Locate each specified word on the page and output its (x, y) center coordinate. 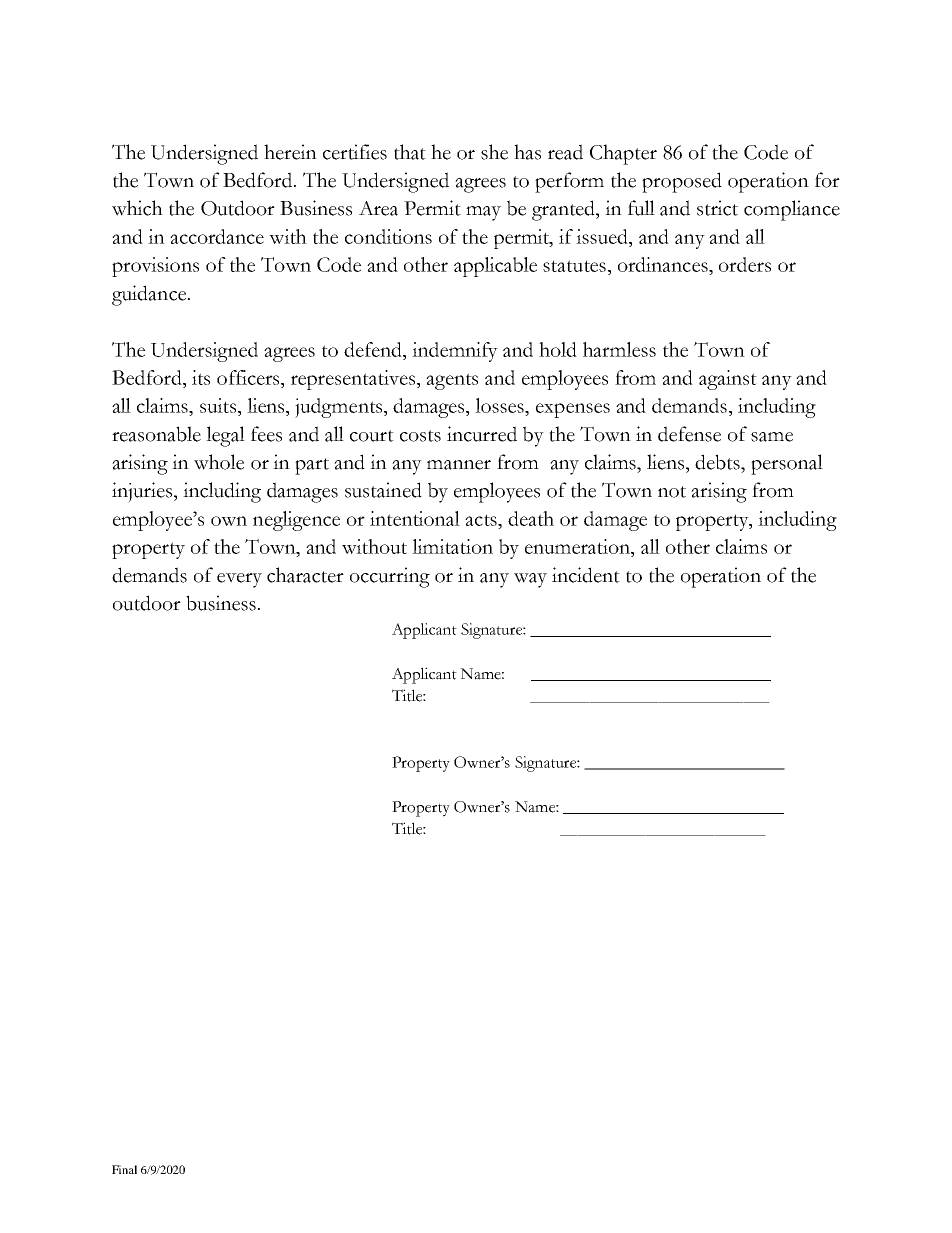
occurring (390, 577)
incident (586, 575)
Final (124, 1169)
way (530, 580)
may (483, 213)
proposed (682, 182)
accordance (217, 236)
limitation (452, 546)
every (239, 580)
